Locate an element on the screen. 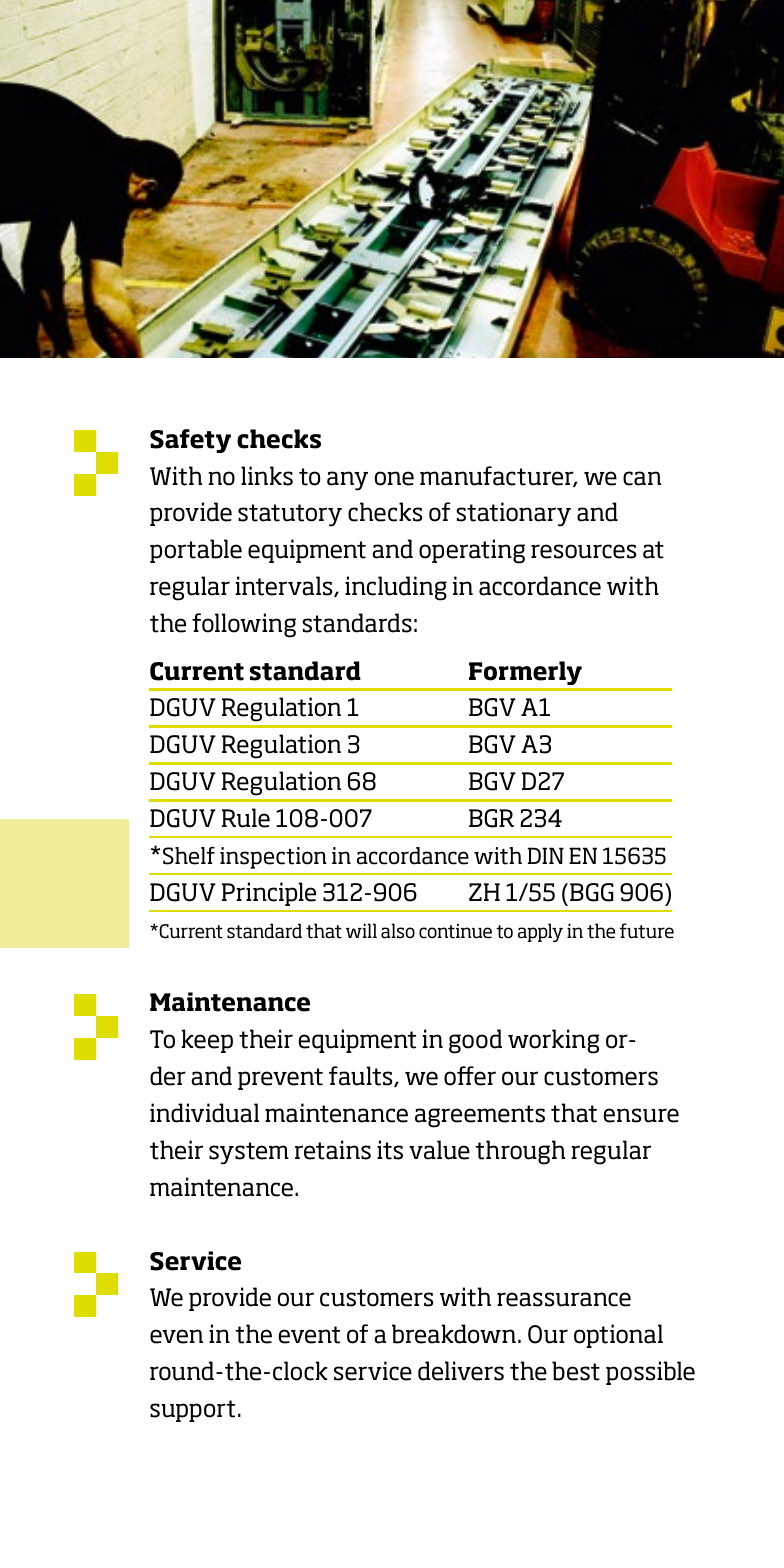 This screenshot has height=1568, width=784. one is located at coordinates (394, 478).
